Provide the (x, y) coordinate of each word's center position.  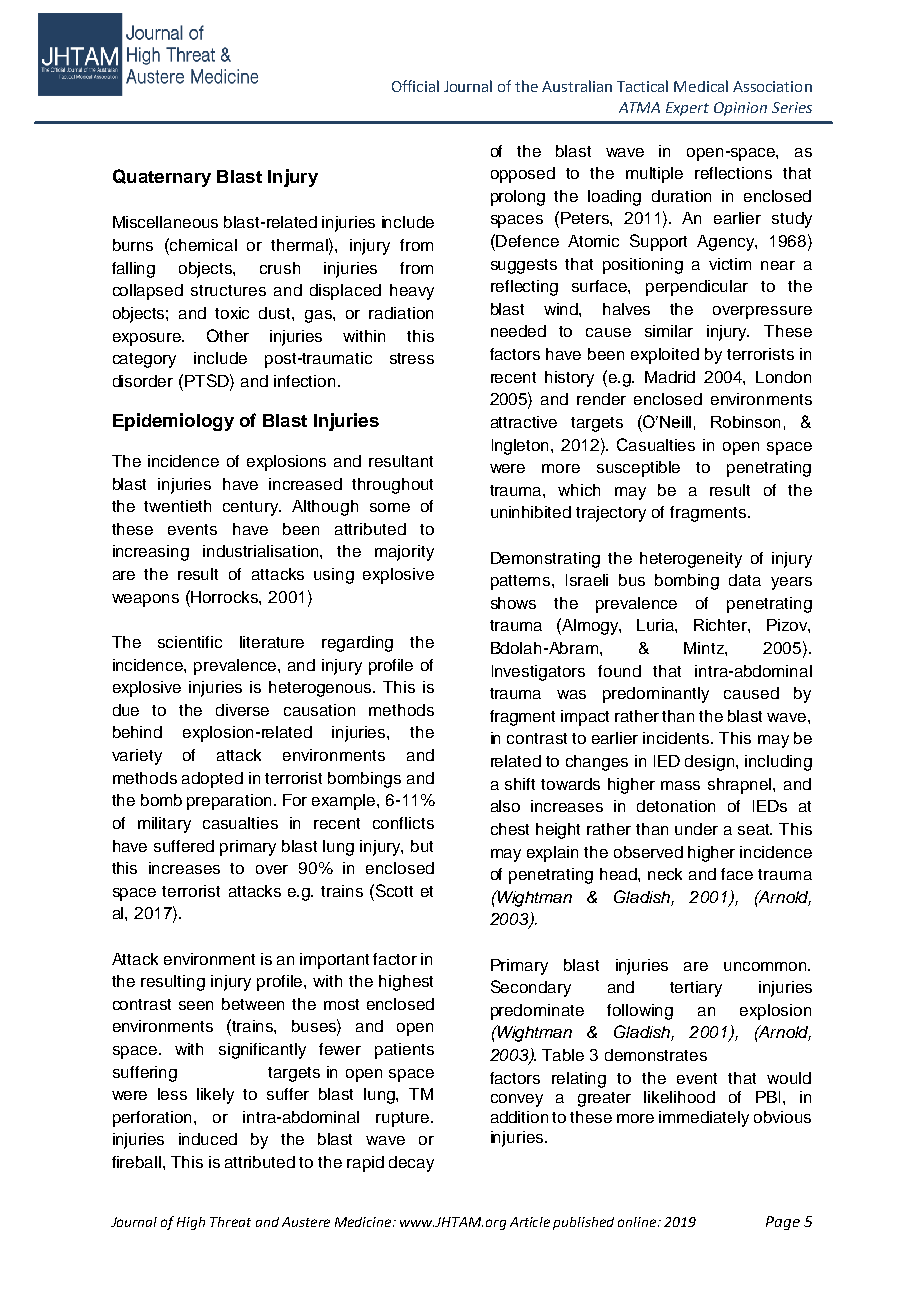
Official (415, 86)
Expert (687, 109)
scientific (190, 642)
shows (513, 603)
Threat (230, 1222)
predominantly (656, 695)
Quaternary (162, 178)
